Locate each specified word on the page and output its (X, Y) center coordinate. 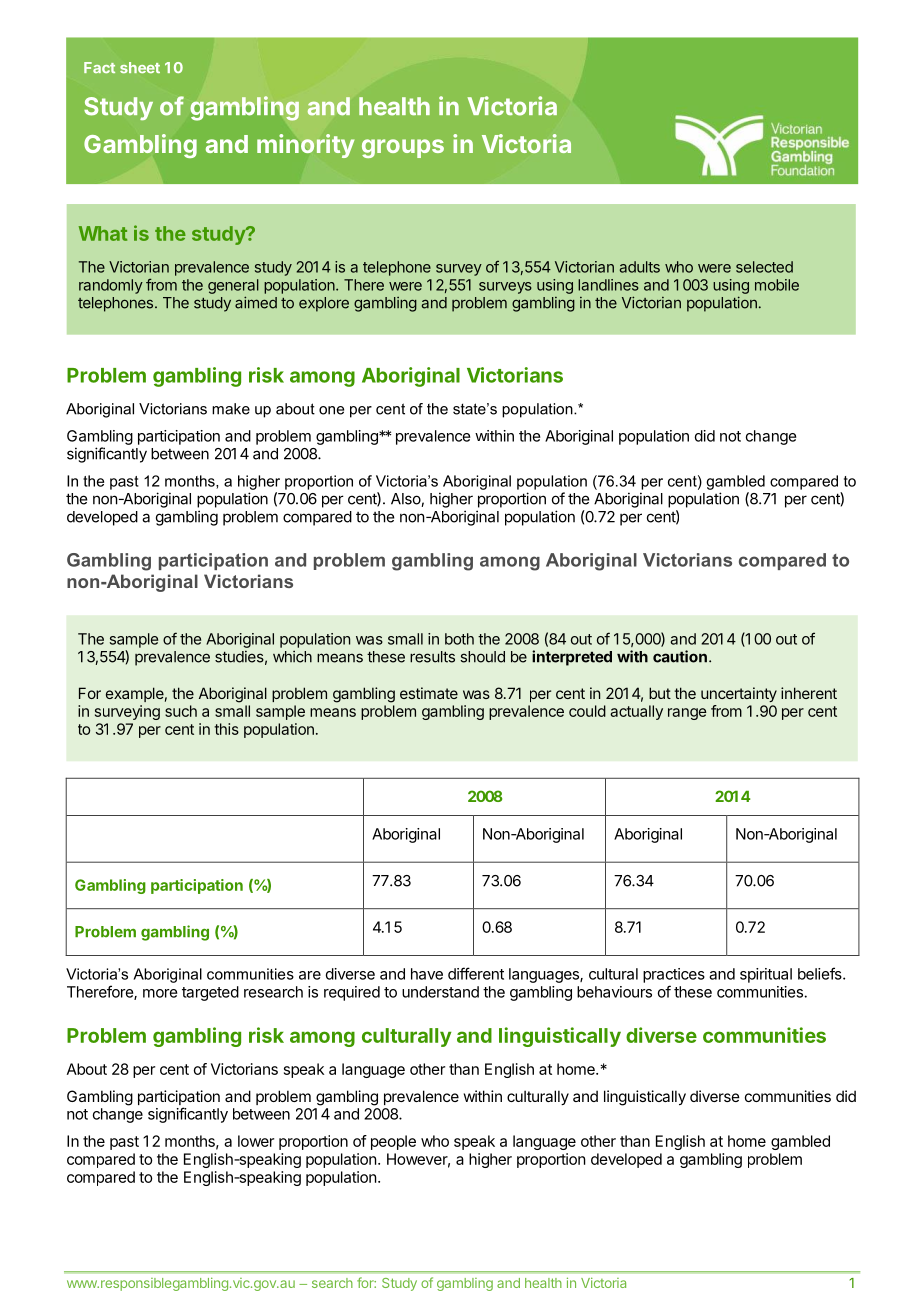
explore (324, 304)
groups (403, 148)
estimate (429, 693)
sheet (140, 68)
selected (764, 267)
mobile (777, 285)
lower (256, 1141)
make (231, 409)
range (687, 714)
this (226, 729)
